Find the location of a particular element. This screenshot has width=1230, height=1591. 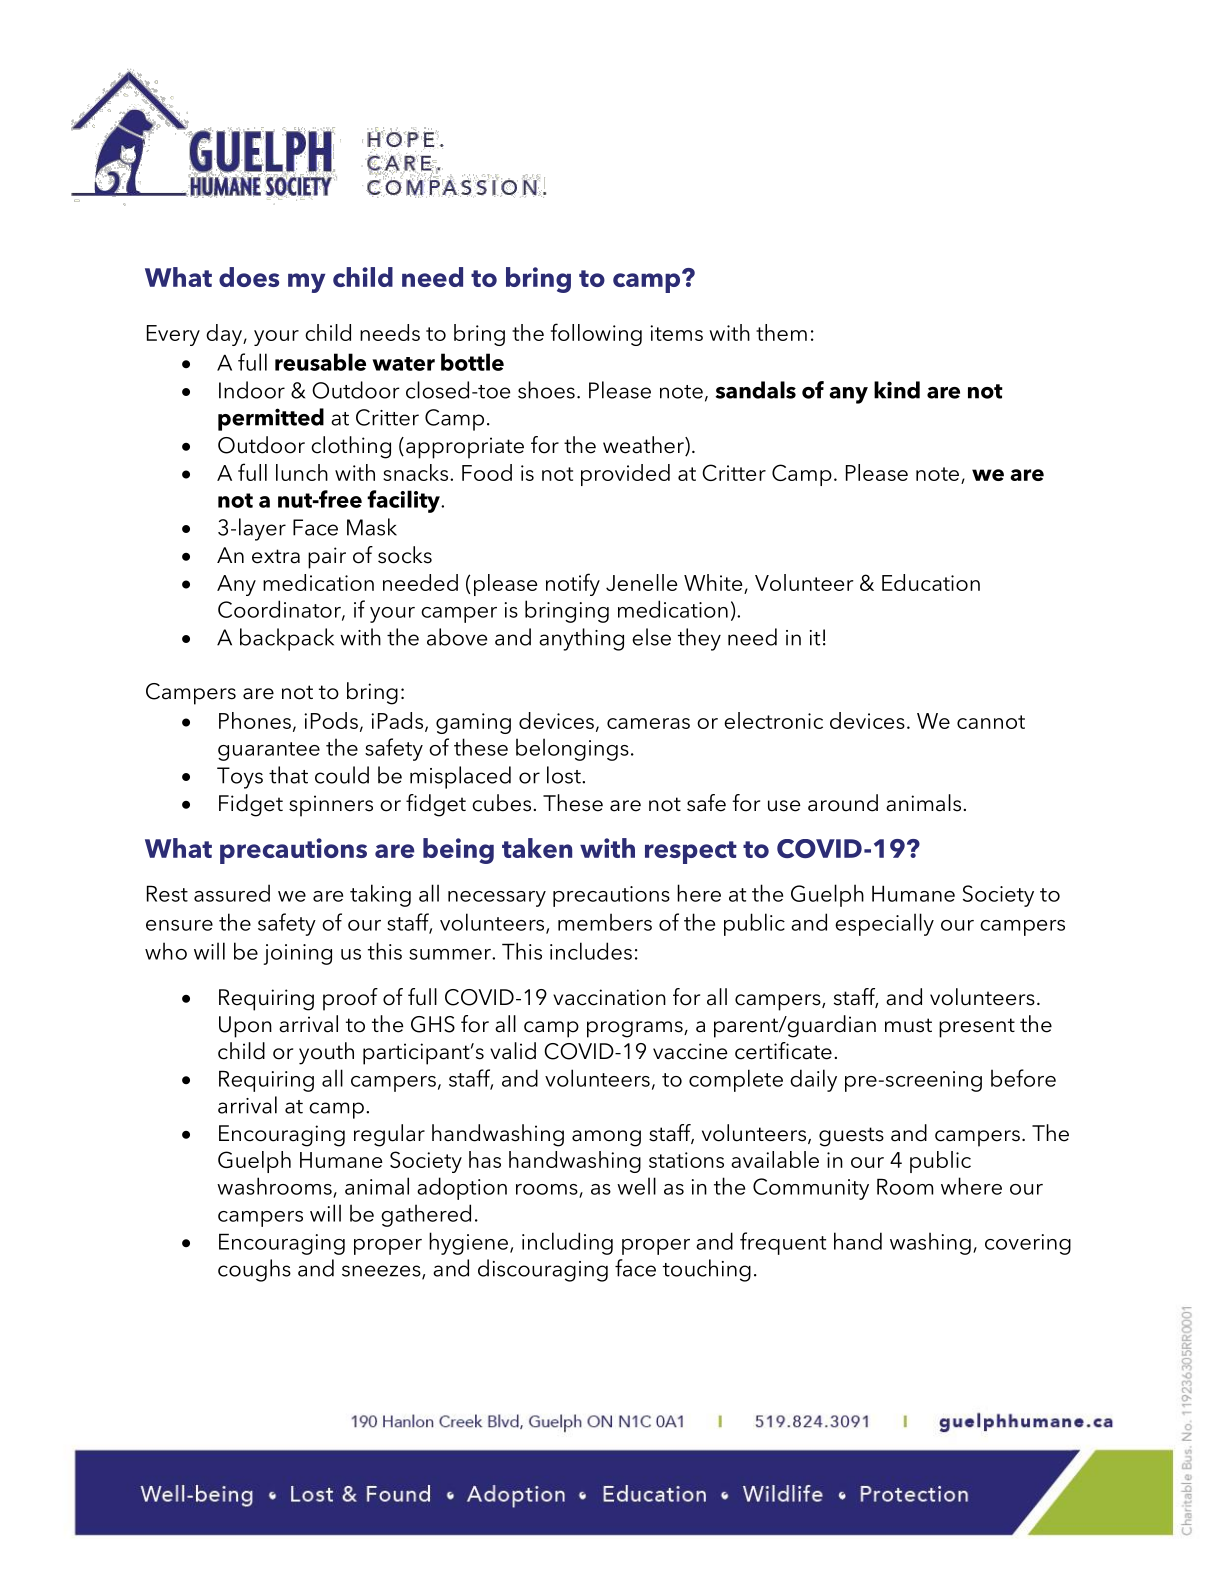

anything is located at coordinates (581, 639).
